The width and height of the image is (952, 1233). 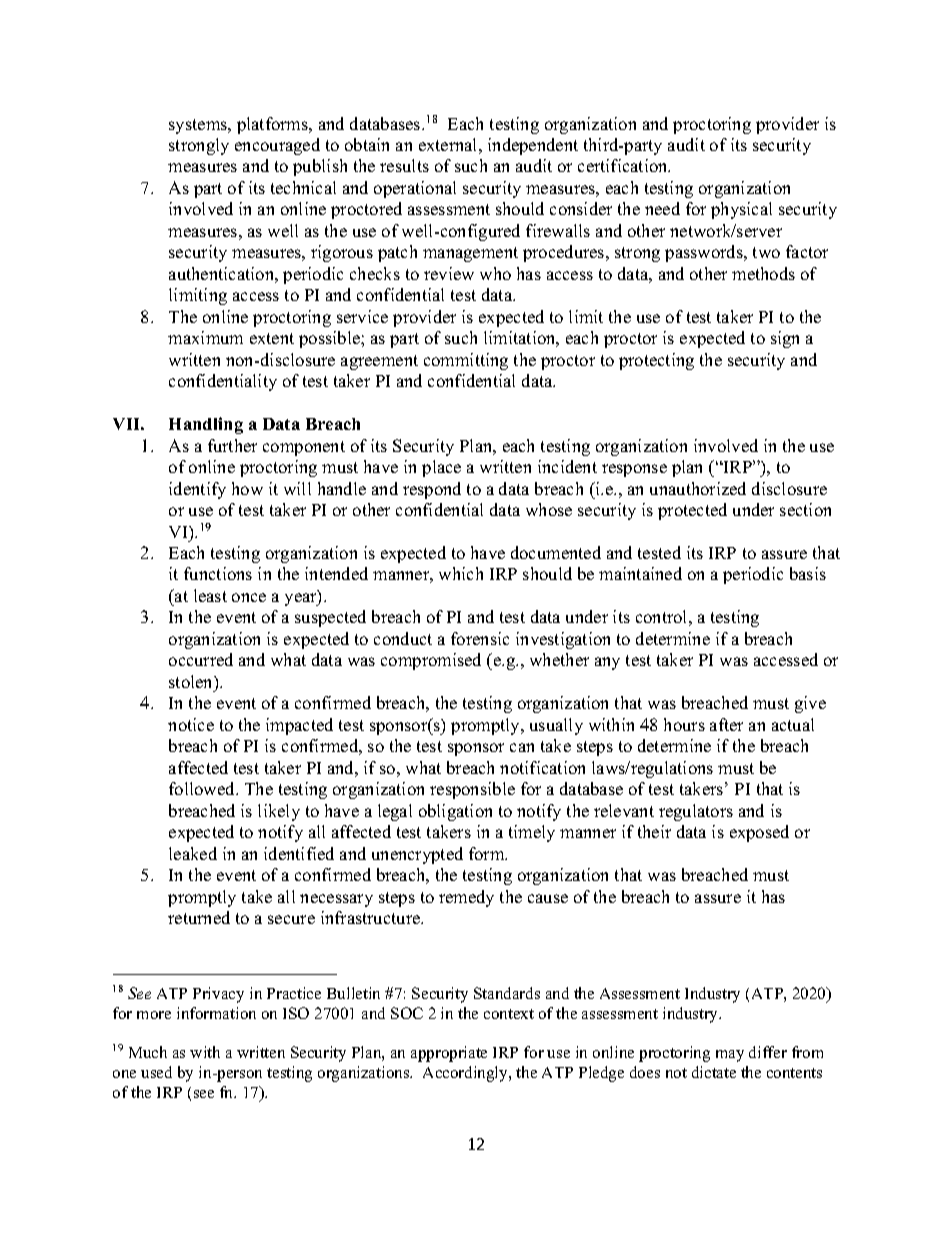 What do you see at coordinates (808, 573) in the image?
I see `basis` at bounding box center [808, 573].
